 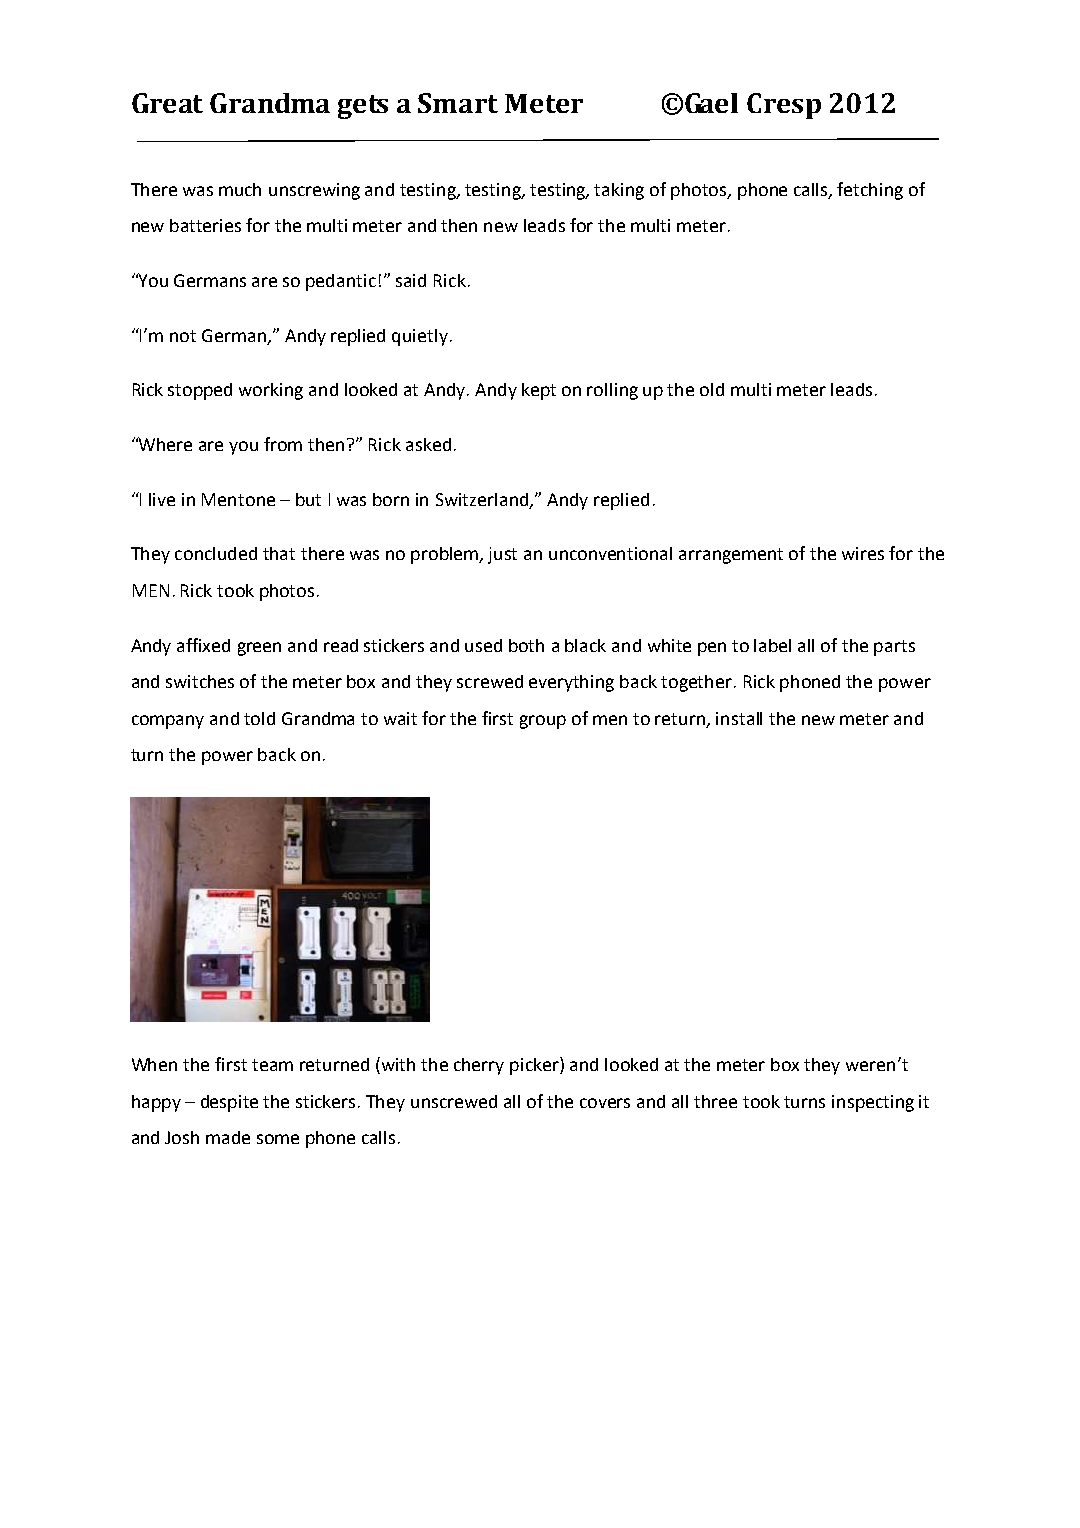 What do you see at coordinates (526, 645) in the document?
I see `both` at bounding box center [526, 645].
